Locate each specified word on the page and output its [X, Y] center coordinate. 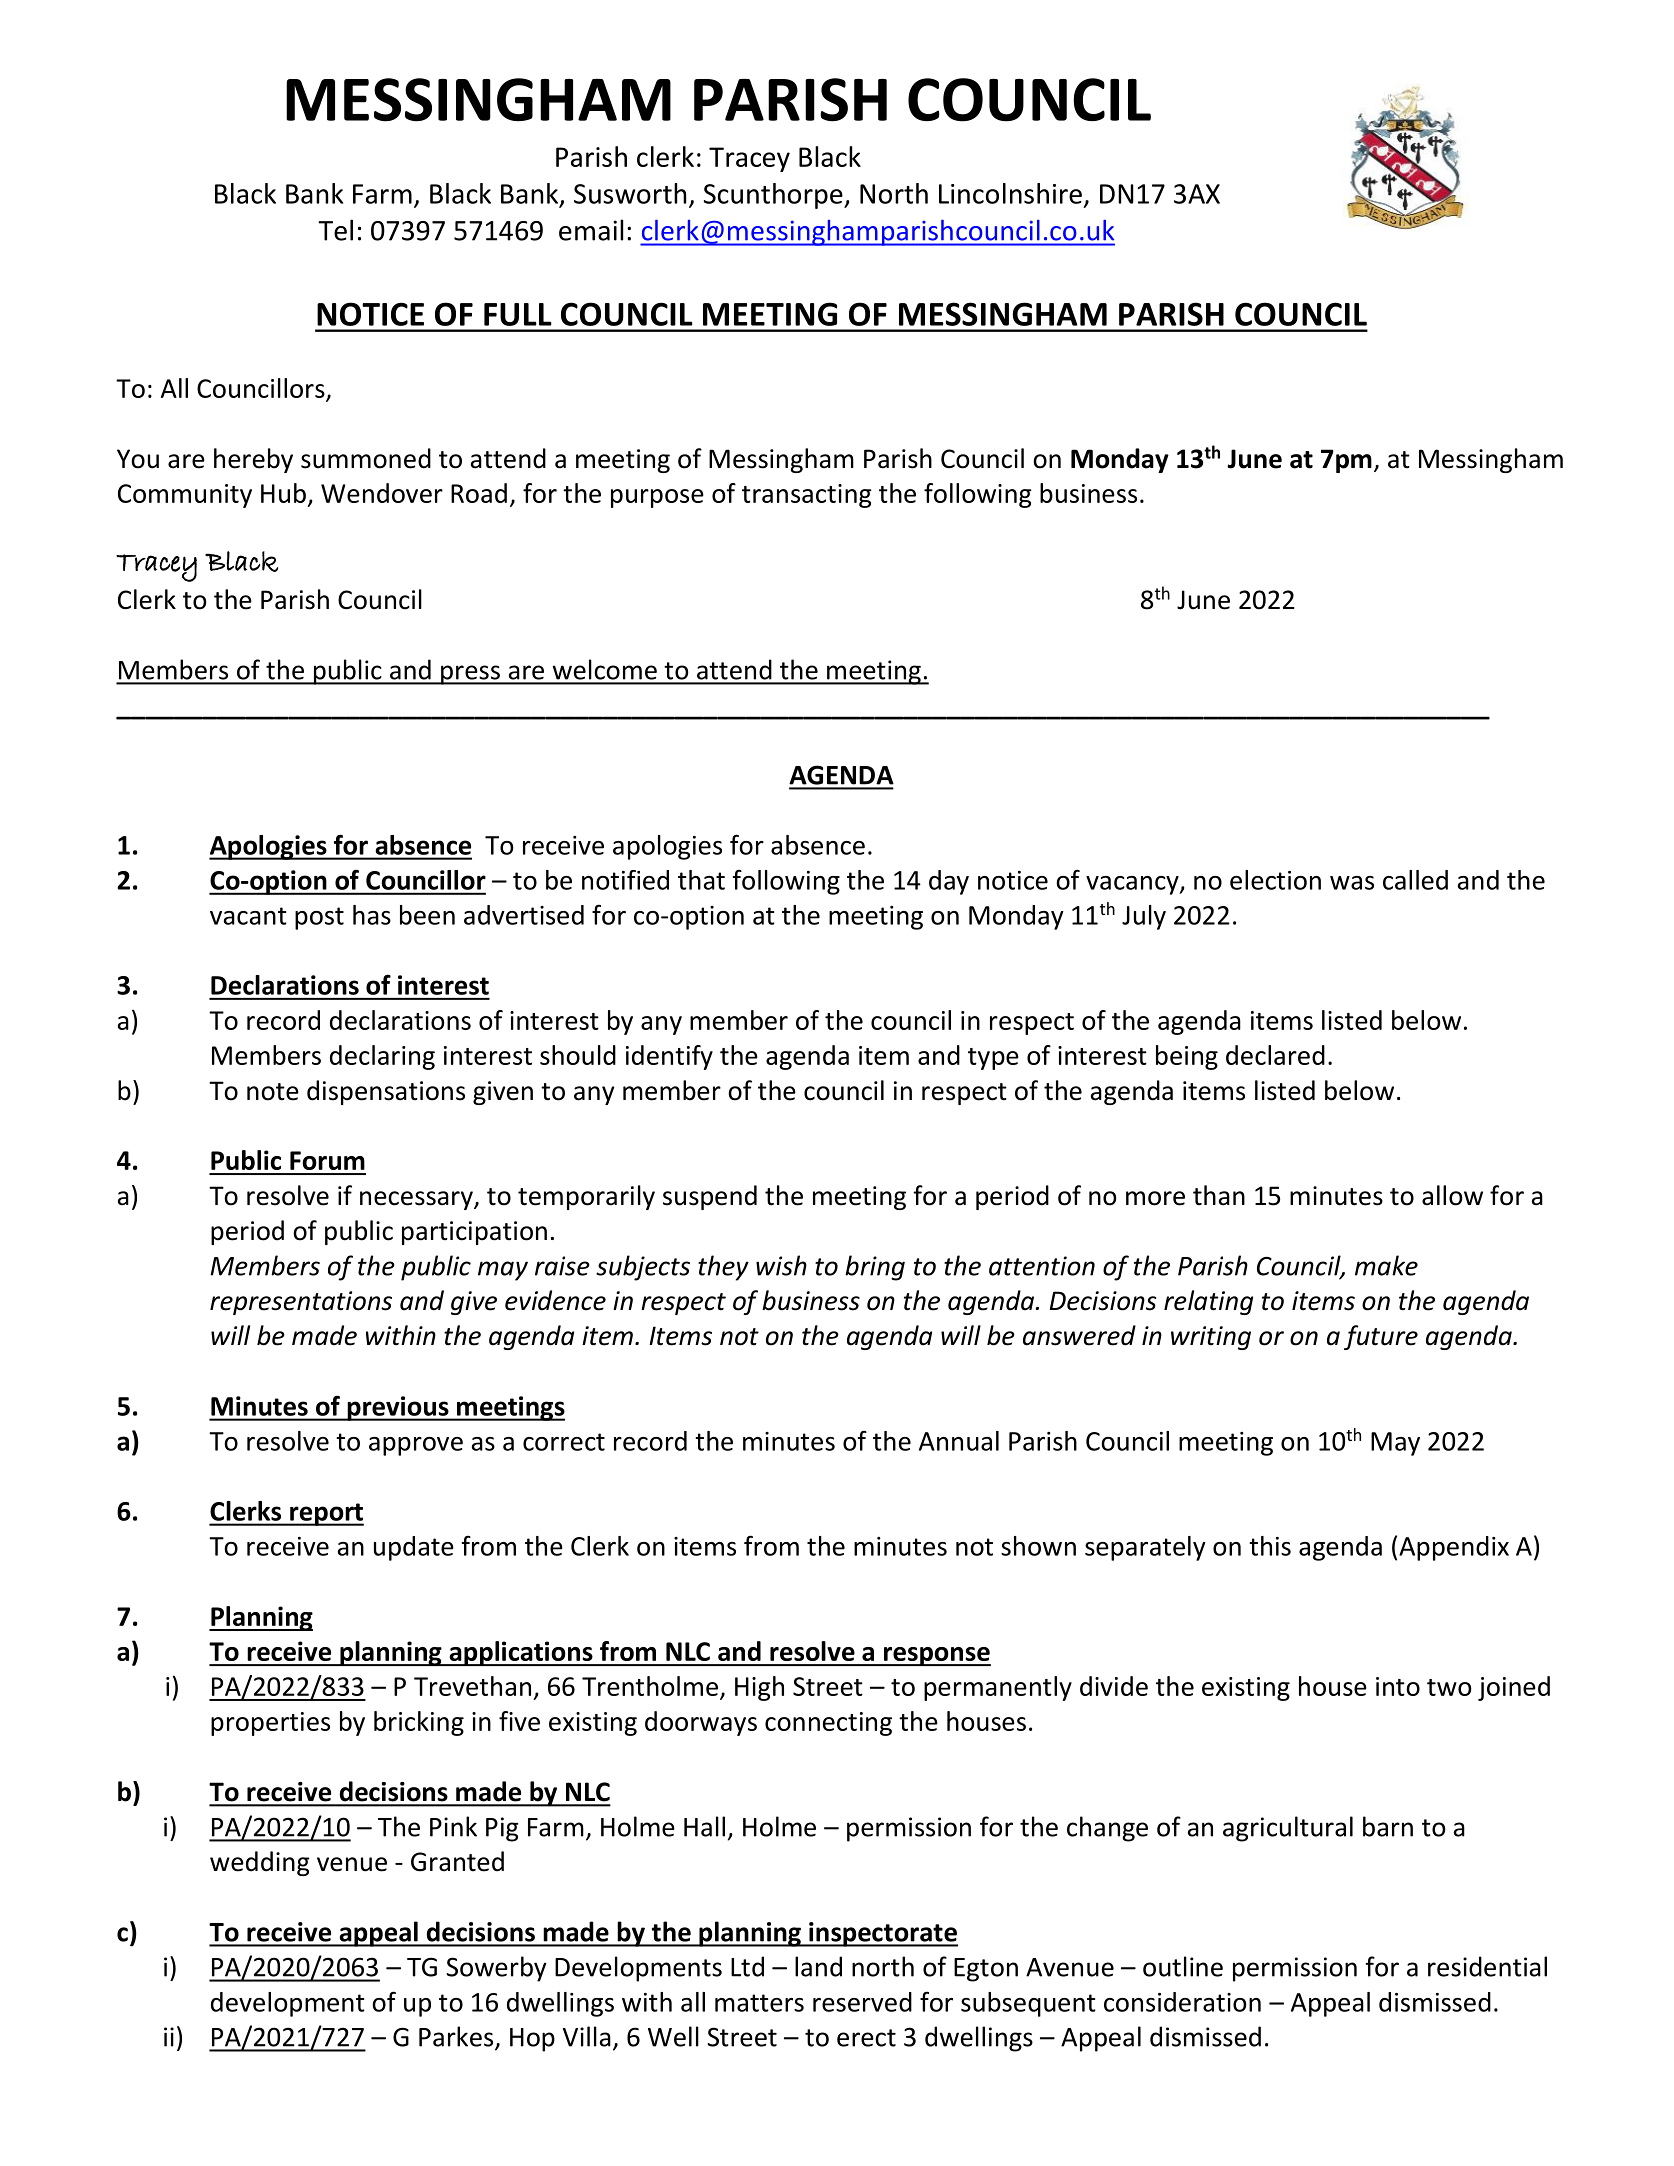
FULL [518, 314]
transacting [807, 496]
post [319, 918]
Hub [283, 493]
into [1398, 1686]
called [1415, 880]
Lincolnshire [1010, 193]
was [1352, 883]
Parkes [457, 2037]
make [1386, 1265]
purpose [657, 498]
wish [781, 1265]
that [701, 880]
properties [270, 1724]
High [759, 1688]
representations [301, 1303]
